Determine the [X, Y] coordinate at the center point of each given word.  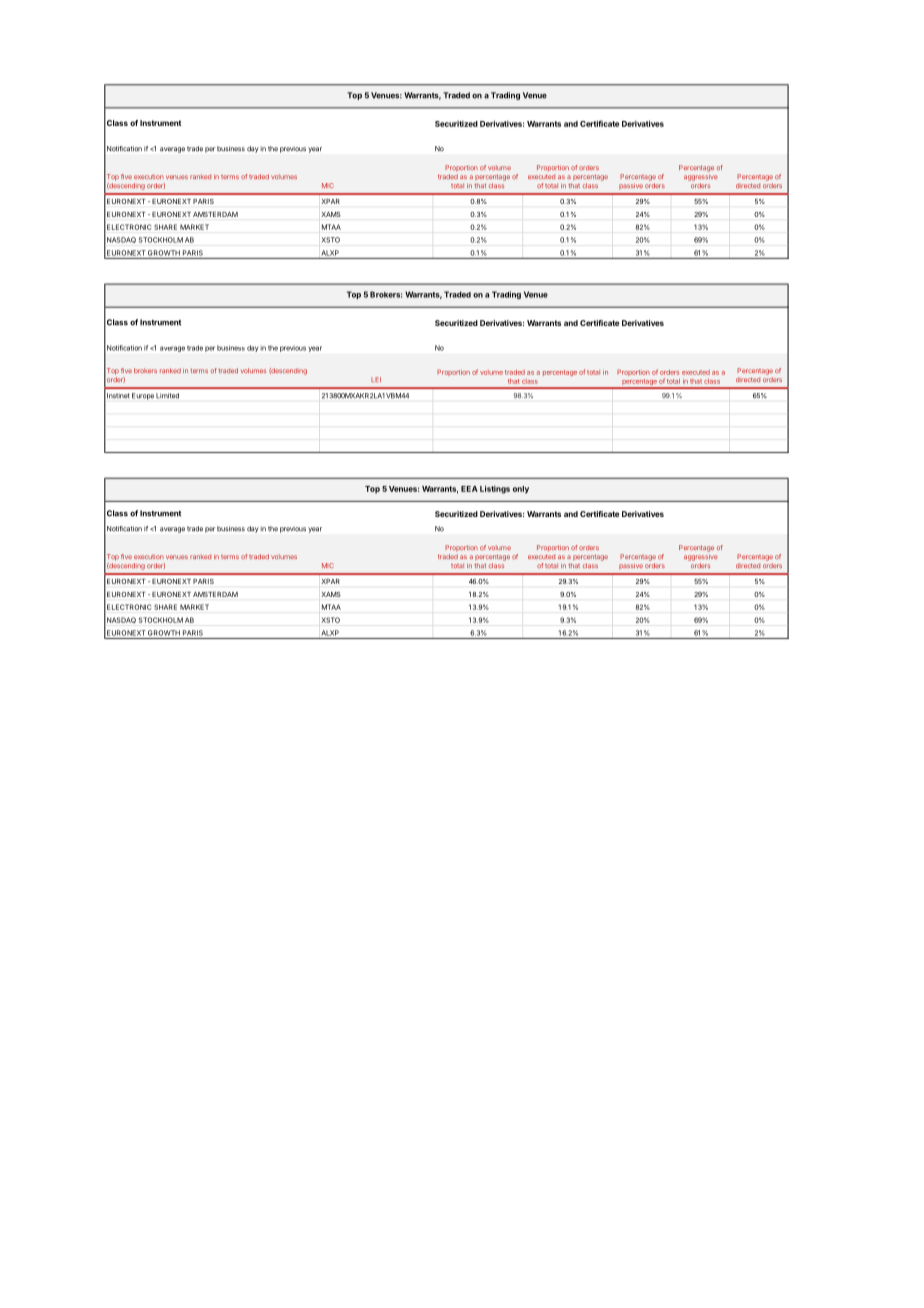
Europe [143, 396]
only [521, 490]
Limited [167, 396]
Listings [495, 489]
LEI [376, 379]
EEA [469, 489]
